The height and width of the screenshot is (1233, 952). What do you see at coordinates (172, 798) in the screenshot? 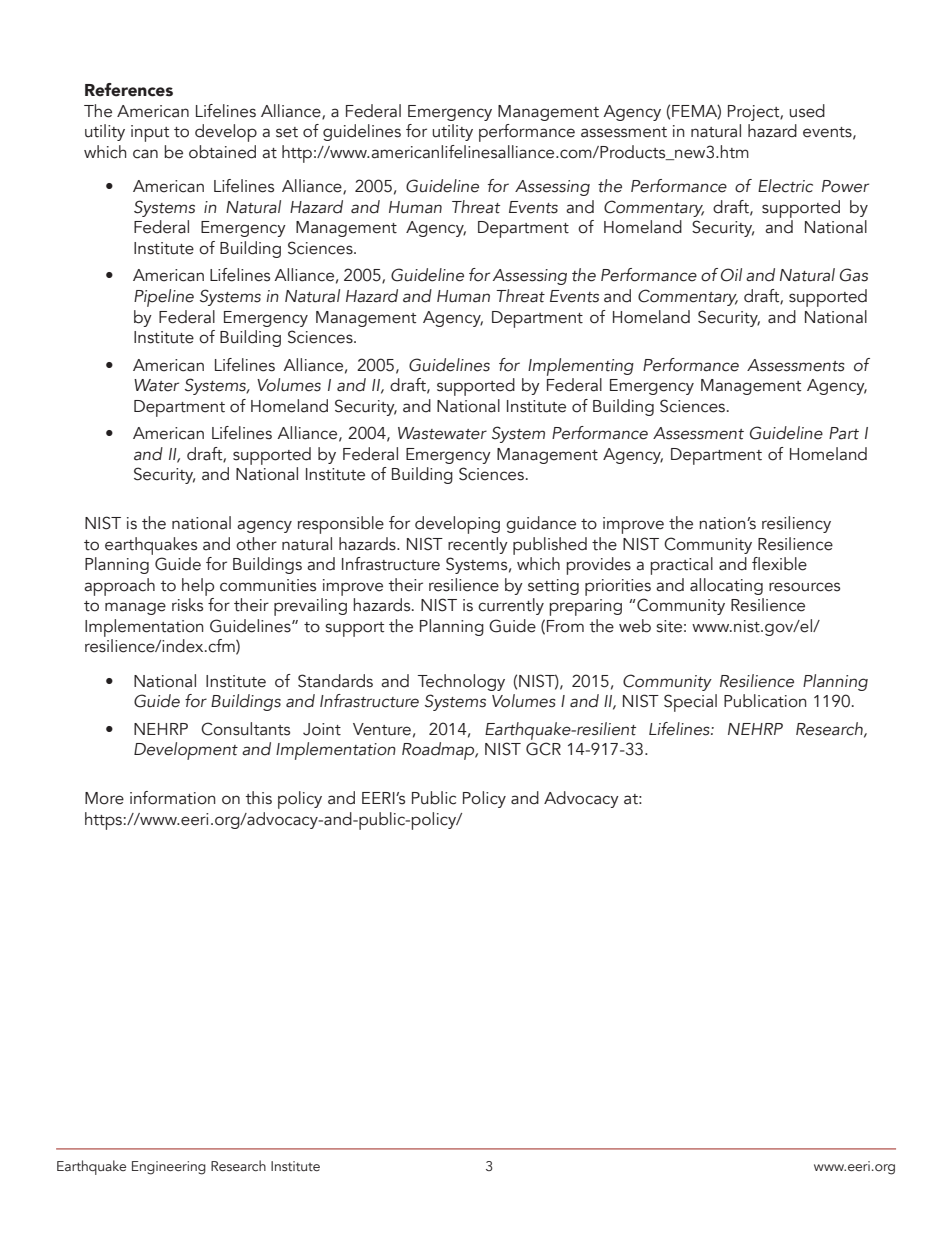
I see `information` at bounding box center [172, 798].
